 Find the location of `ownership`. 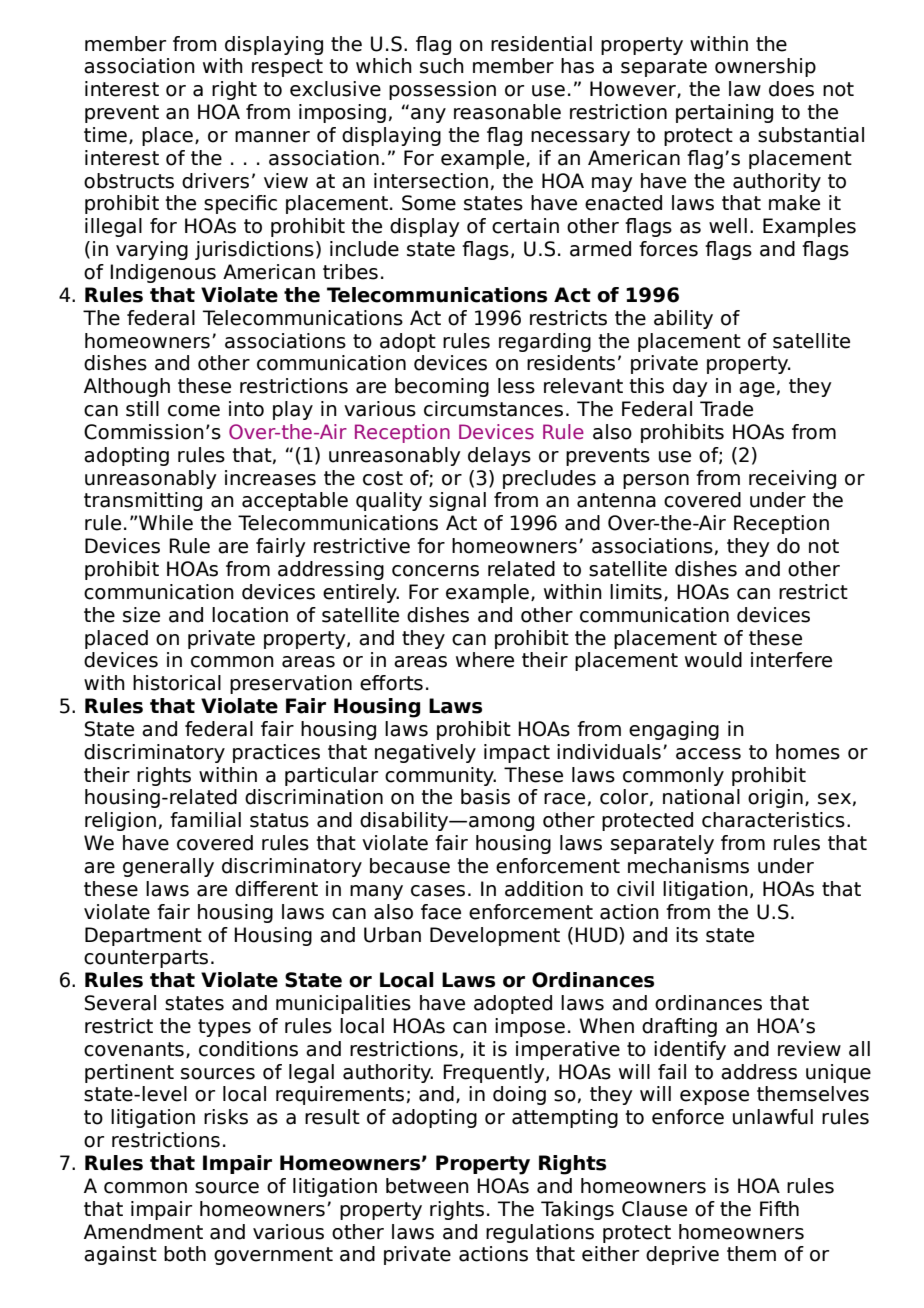

ownership is located at coordinates (765, 67).
